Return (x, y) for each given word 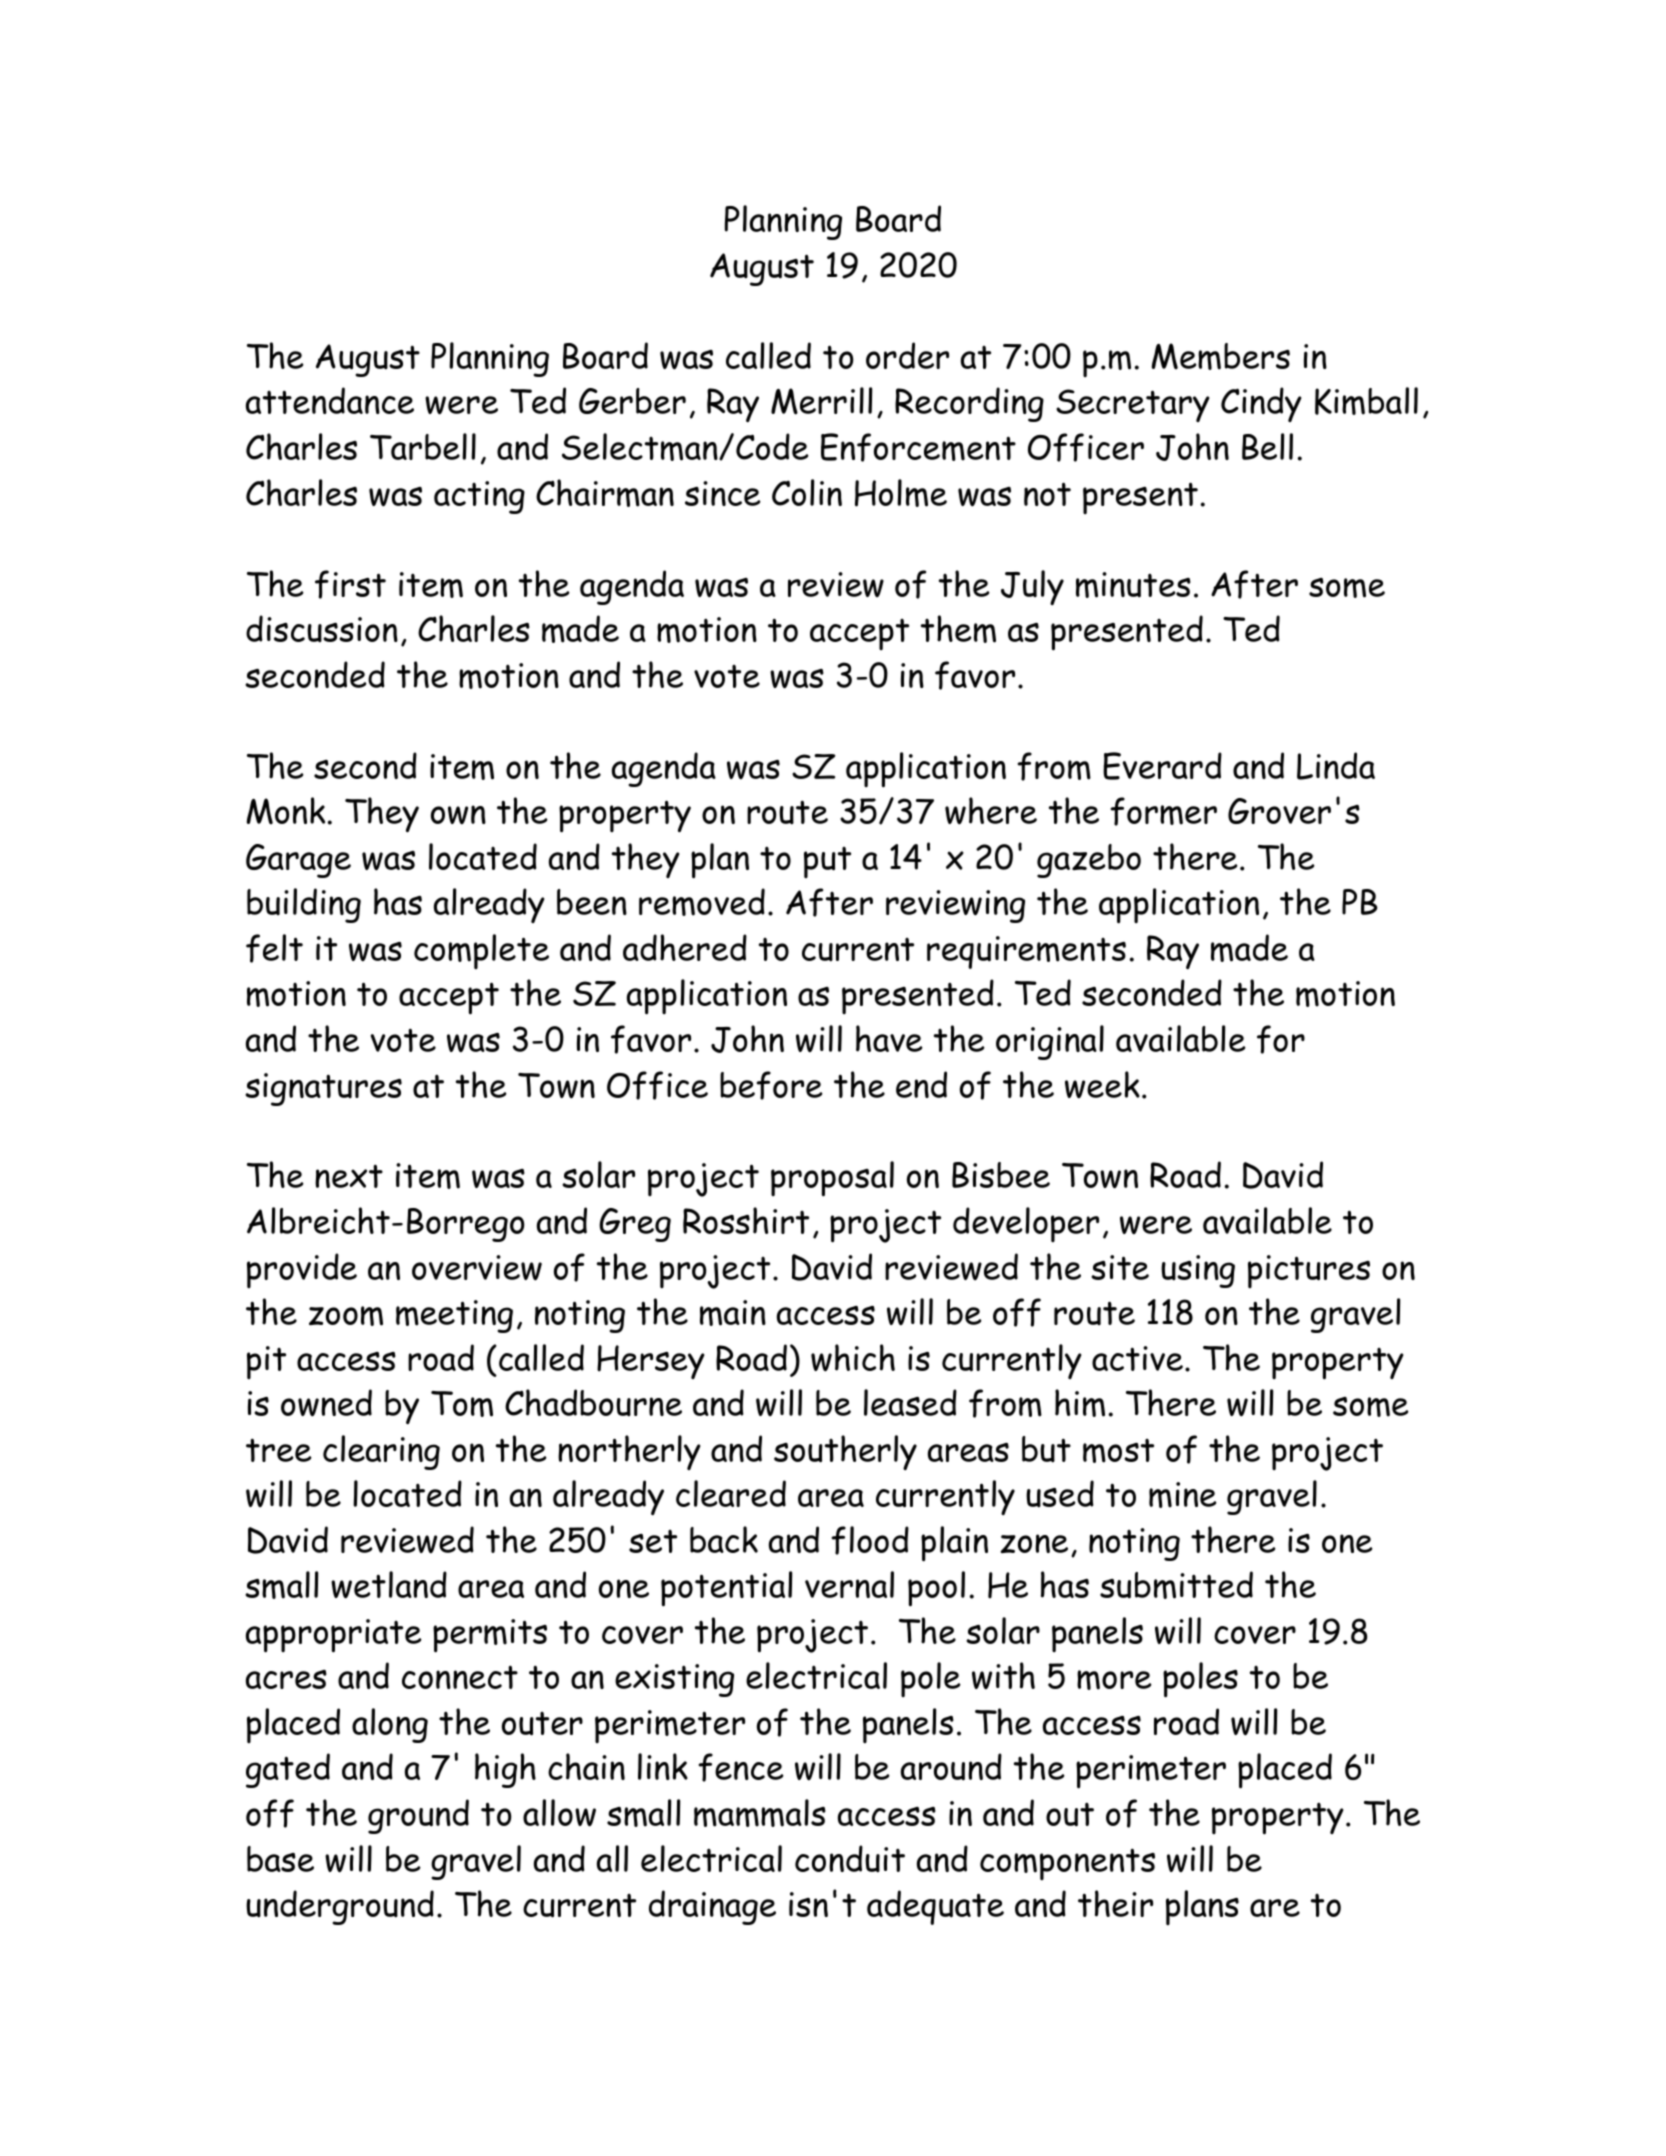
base (280, 1859)
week (1102, 1085)
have (889, 1038)
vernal (849, 1584)
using (1198, 1271)
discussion (322, 629)
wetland (389, 1585)
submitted (1176, 1585)
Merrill (821, 401)
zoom (346, 1316)
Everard (1162, 766)
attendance (330, 400)
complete (481, 951)
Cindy (1261, 404)
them (958, 629)
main (733, 1313)
